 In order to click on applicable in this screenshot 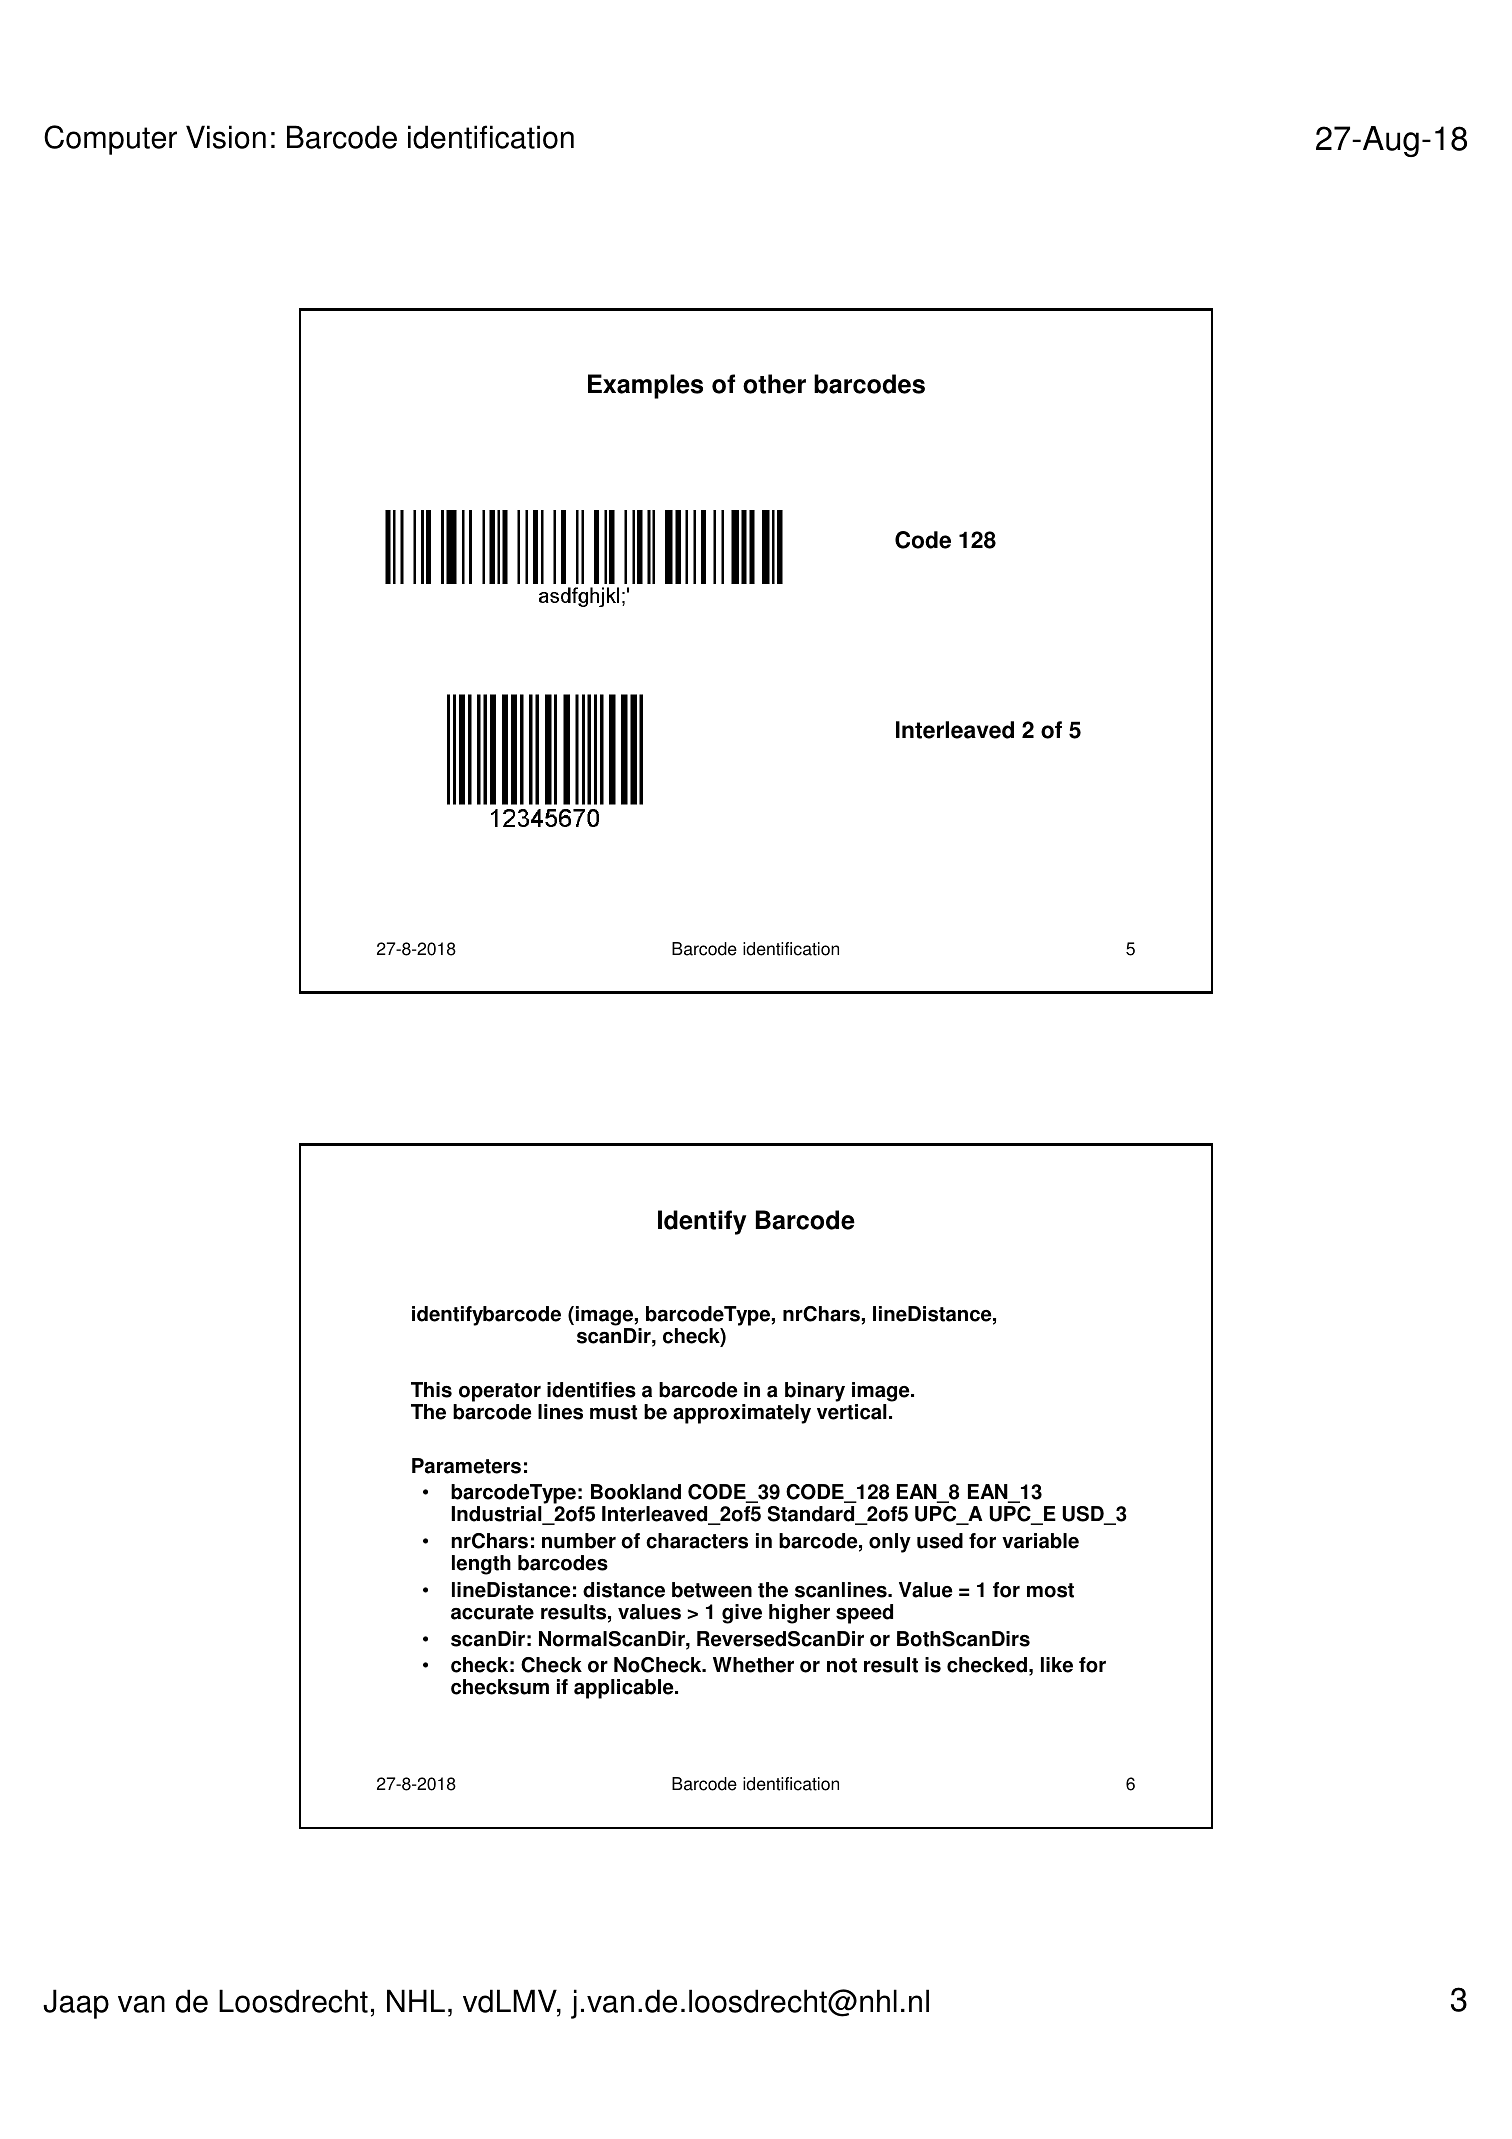, I will do `click(625, 1689)`.
